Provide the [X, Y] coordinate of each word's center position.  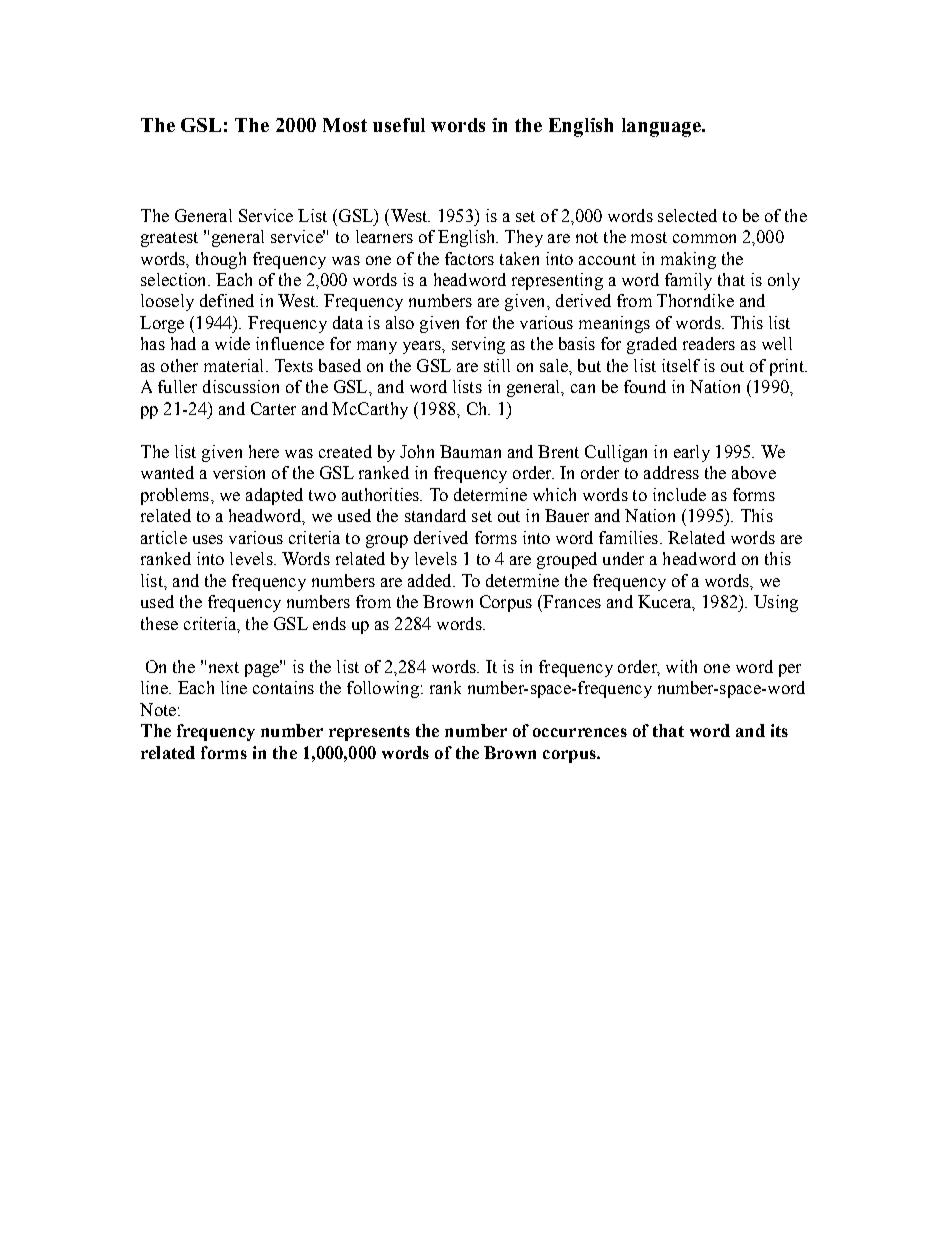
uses [208, 539]
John [417, 451]
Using [776, 603]
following [383, 689]
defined [227, 300]
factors [469, 258]
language [662, 127]
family [688, 281]
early [692, 453]
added [431, 580]
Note [158, 709]
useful [399, 125]
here [264, 451]
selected [687, 215]
